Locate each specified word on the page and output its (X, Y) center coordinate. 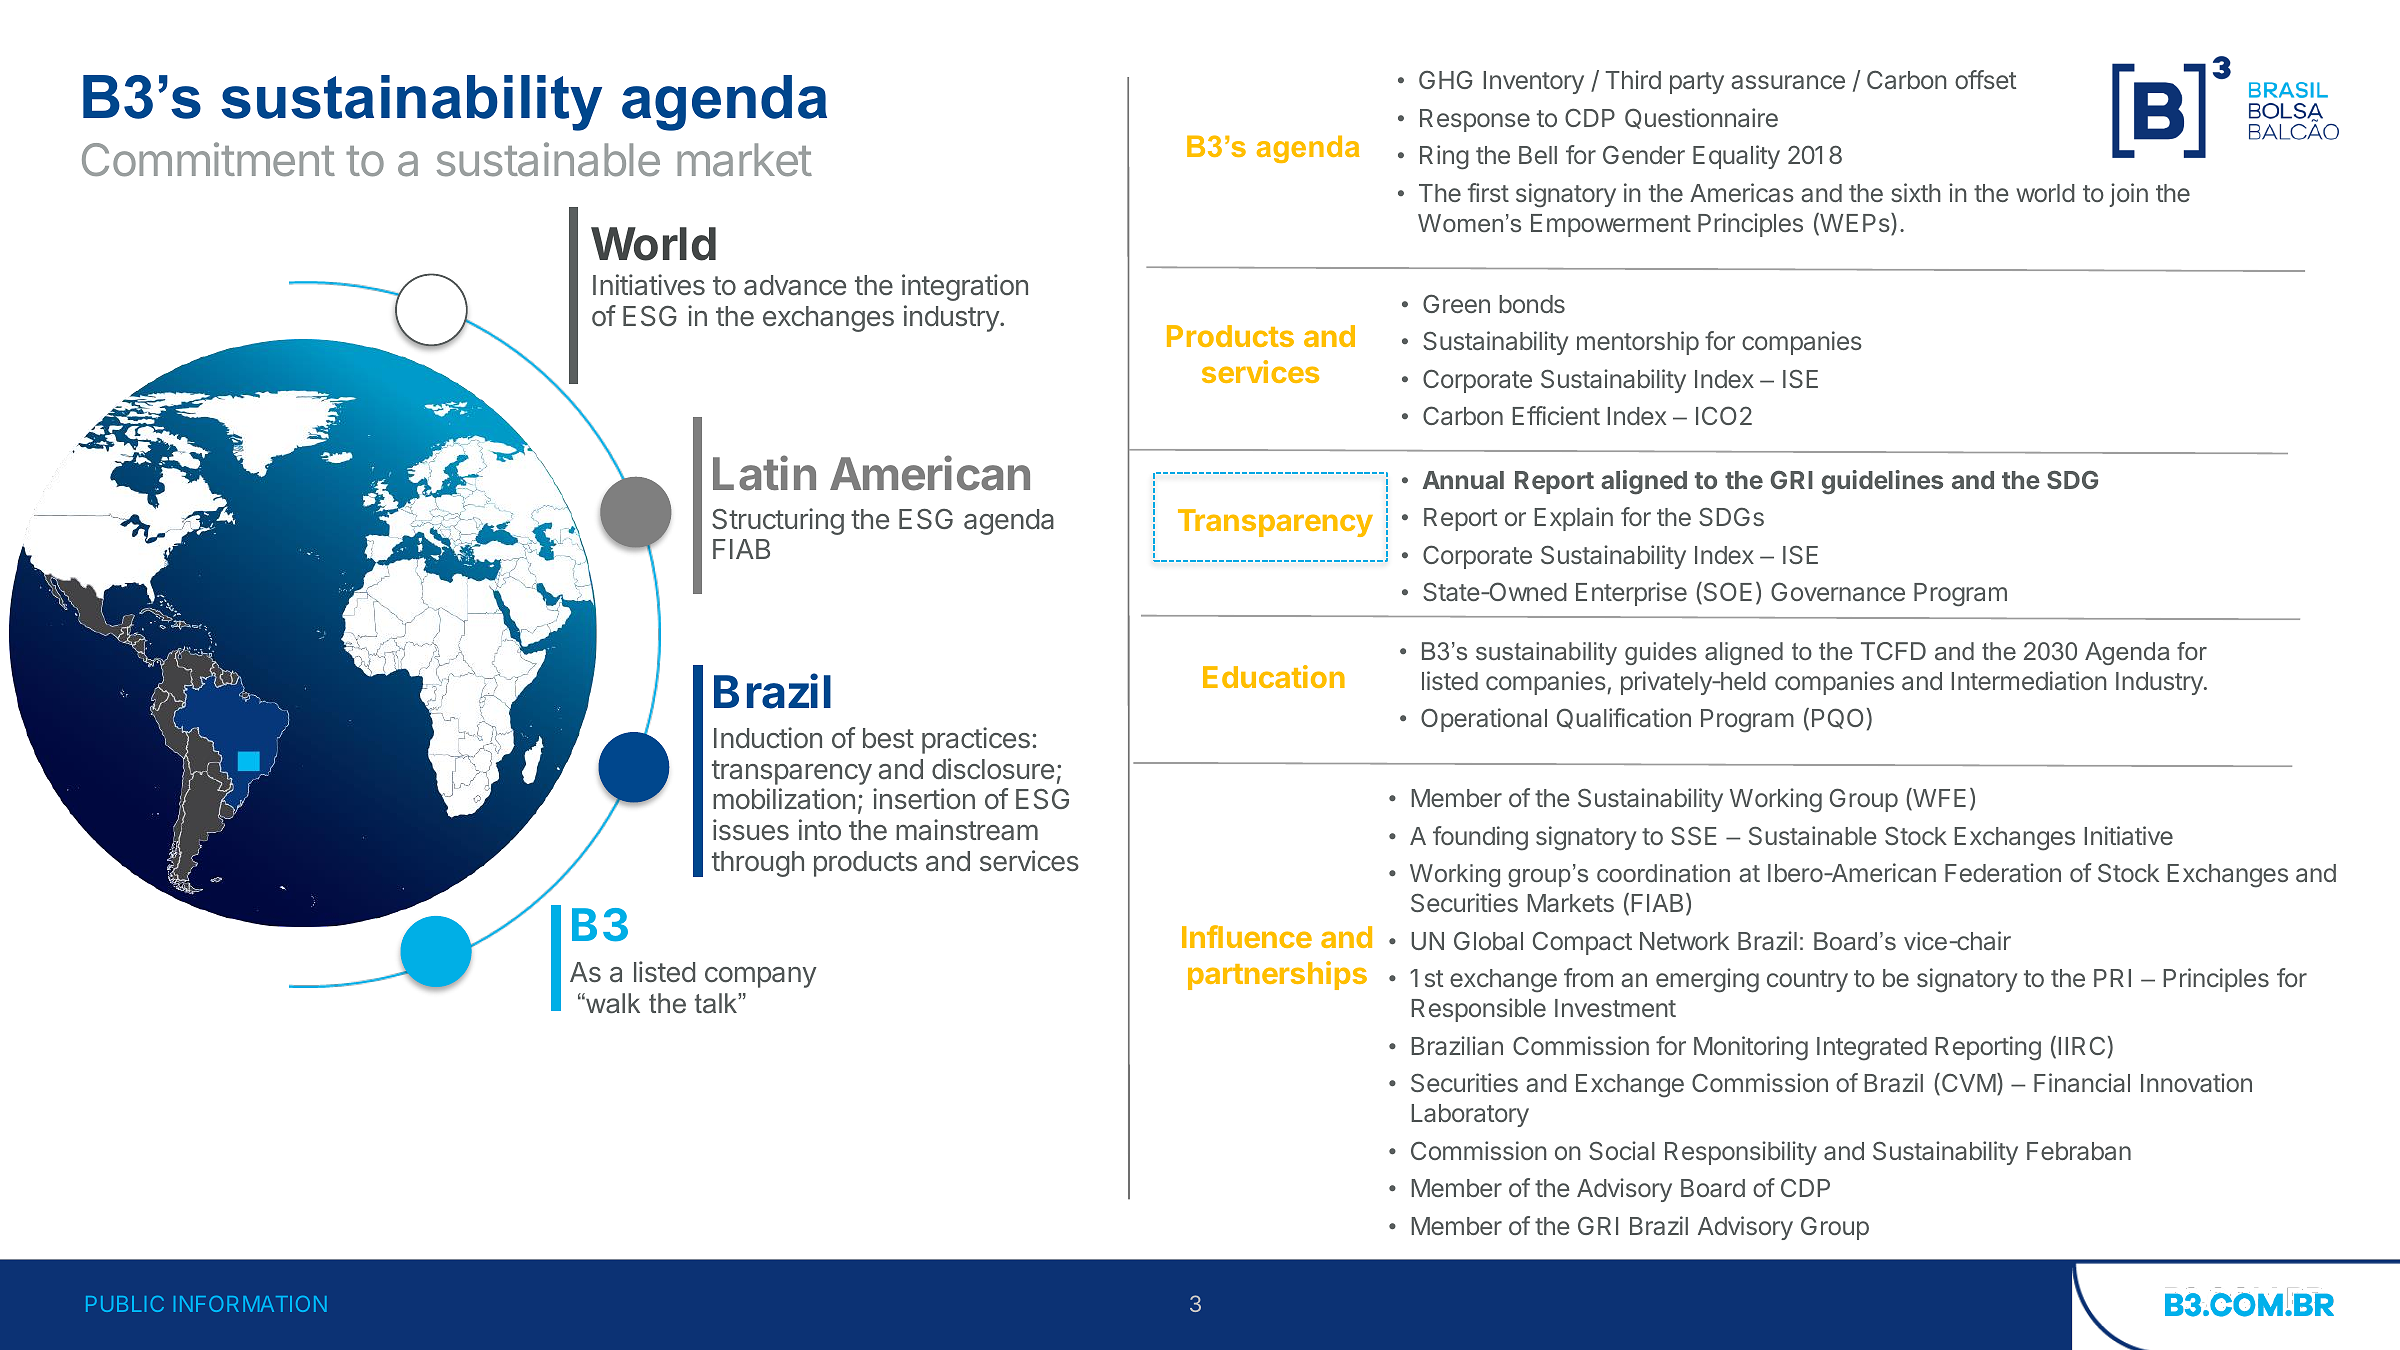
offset (1985, 79)
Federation (2003, 872)
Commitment (208, 159)
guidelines (1882, 482)
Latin (764, 473)
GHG (1445, 79)
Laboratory (1470, 1115)
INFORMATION (250, 1304)
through (758, 864)
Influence (1247, 936)
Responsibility (1741, 1153)
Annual (1463, 480)
